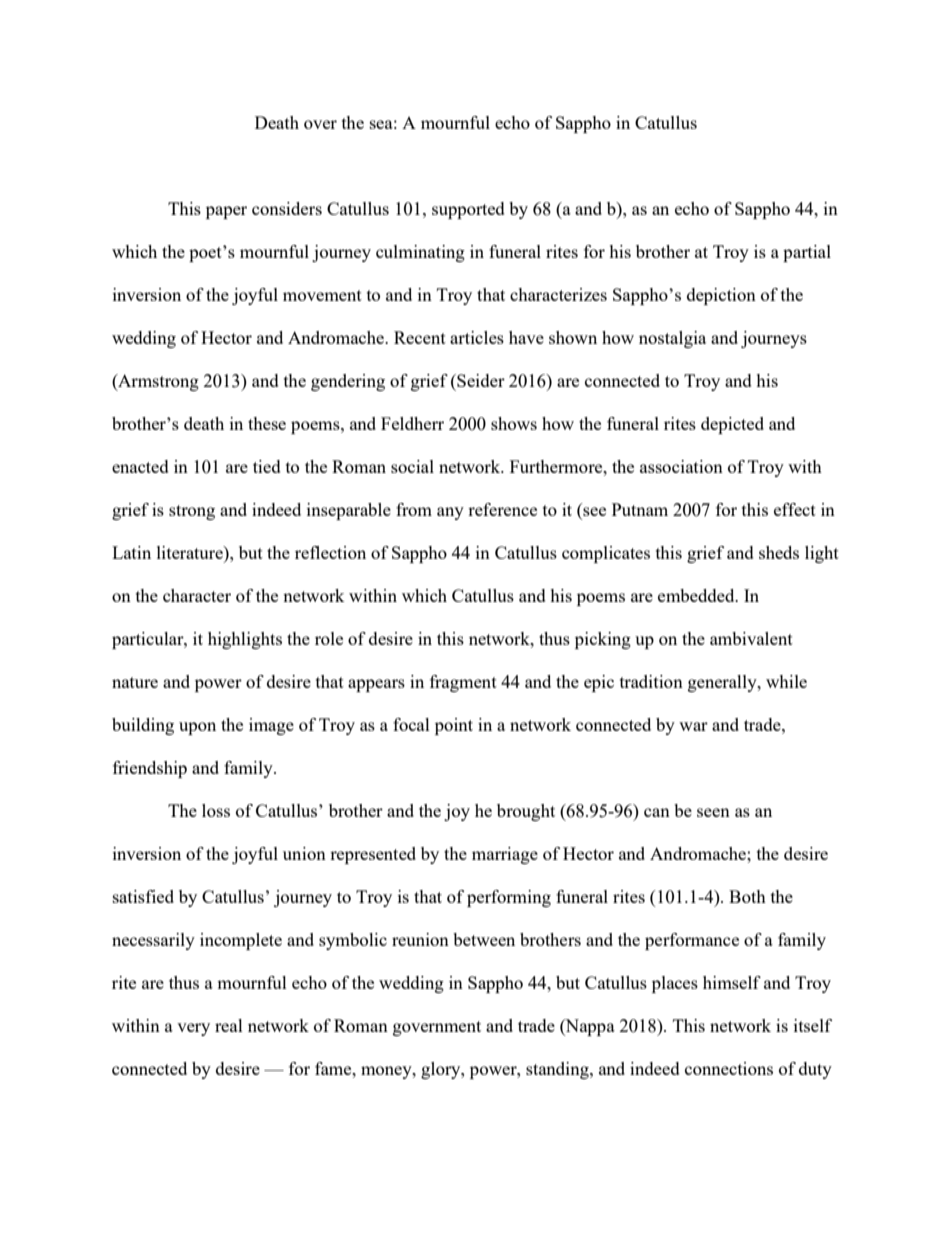  I want to click on point, so click(454, 726).
